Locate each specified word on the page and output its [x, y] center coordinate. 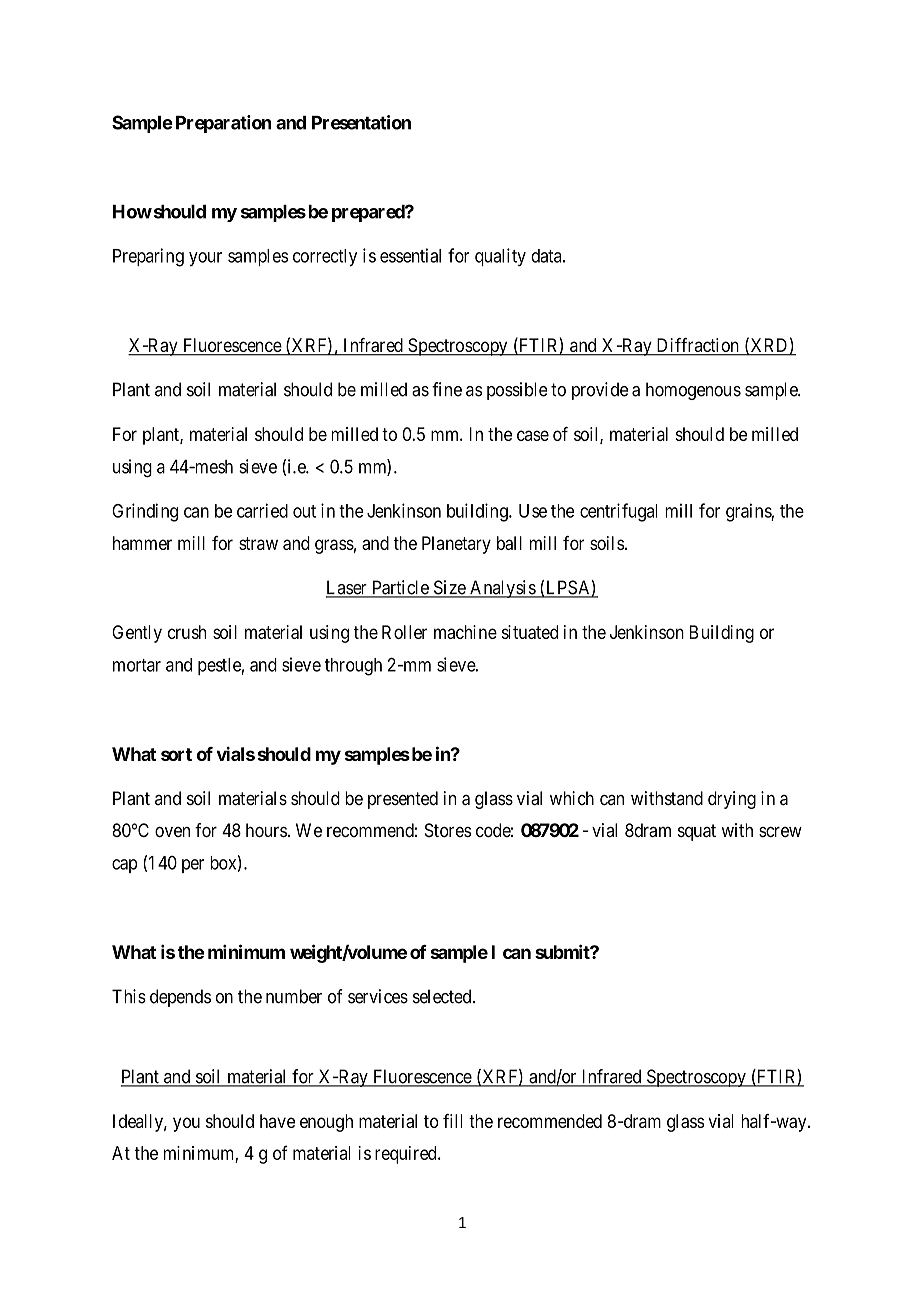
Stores [448, 830]
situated [530, 632]
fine [447, 389]
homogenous [693, 391]
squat [697, 832]
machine [465, 632]
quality [500, 257]
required [407, 1155]
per [193, 866]
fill [453, 1121]
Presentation [361, 122]
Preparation [224, 124]
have [277, 1121]
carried [262, 510]
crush [187, 632]
